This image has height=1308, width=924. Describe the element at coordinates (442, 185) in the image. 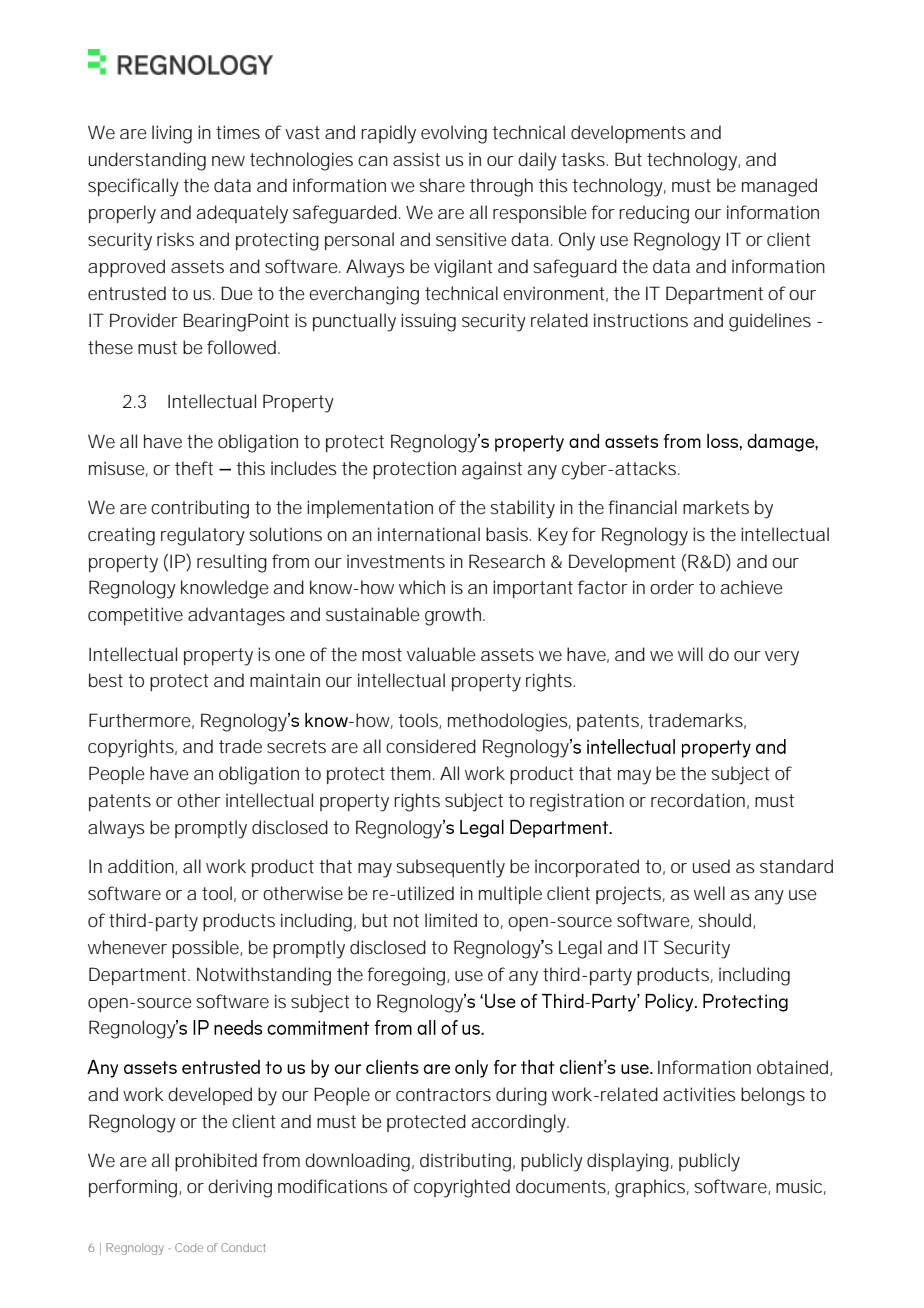

I see `share` at that location.
